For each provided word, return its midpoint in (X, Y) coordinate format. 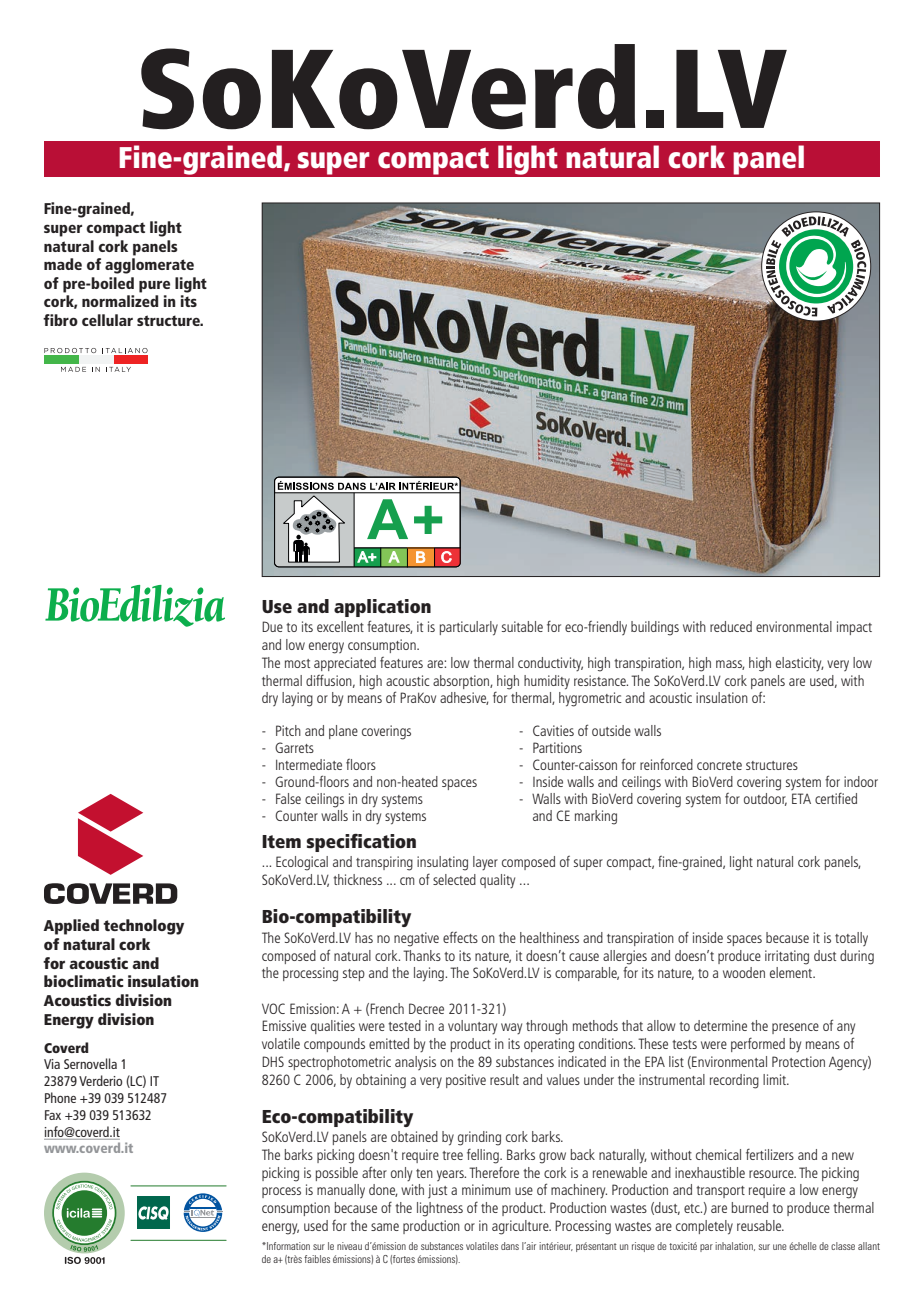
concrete (719, 765)
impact (854, 628)
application (382, 608)
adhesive (464, 698)
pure (154, 287)
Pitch (288, 730)
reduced (731, 626)
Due (272, 626)
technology (143, 927)
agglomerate (149, 266)
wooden (744, 972)
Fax (53, 1115)
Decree (426, 1008)
